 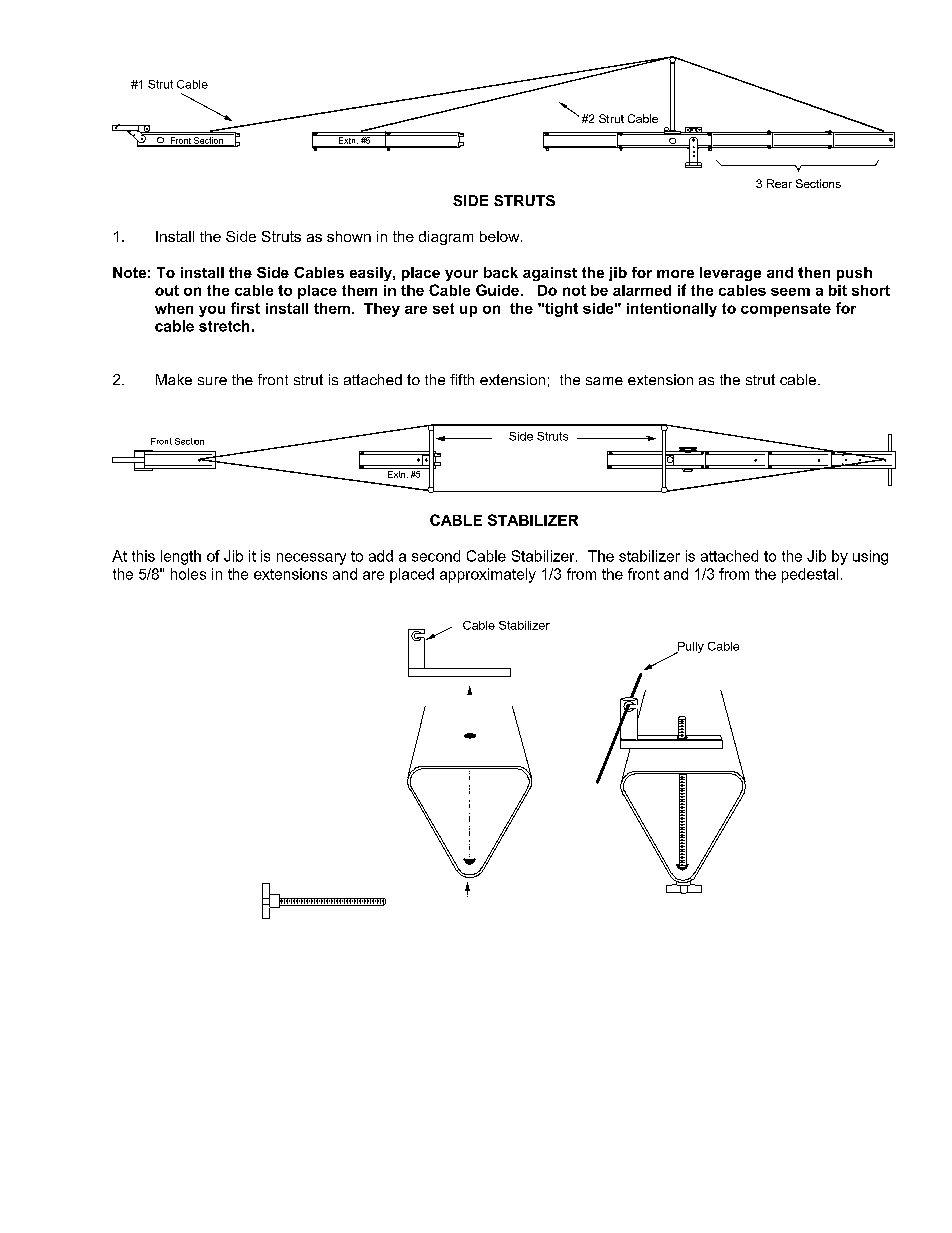 What do you see at coordinates (443, 308) in the document?
I see `set` at bounding box center [443, 308].
